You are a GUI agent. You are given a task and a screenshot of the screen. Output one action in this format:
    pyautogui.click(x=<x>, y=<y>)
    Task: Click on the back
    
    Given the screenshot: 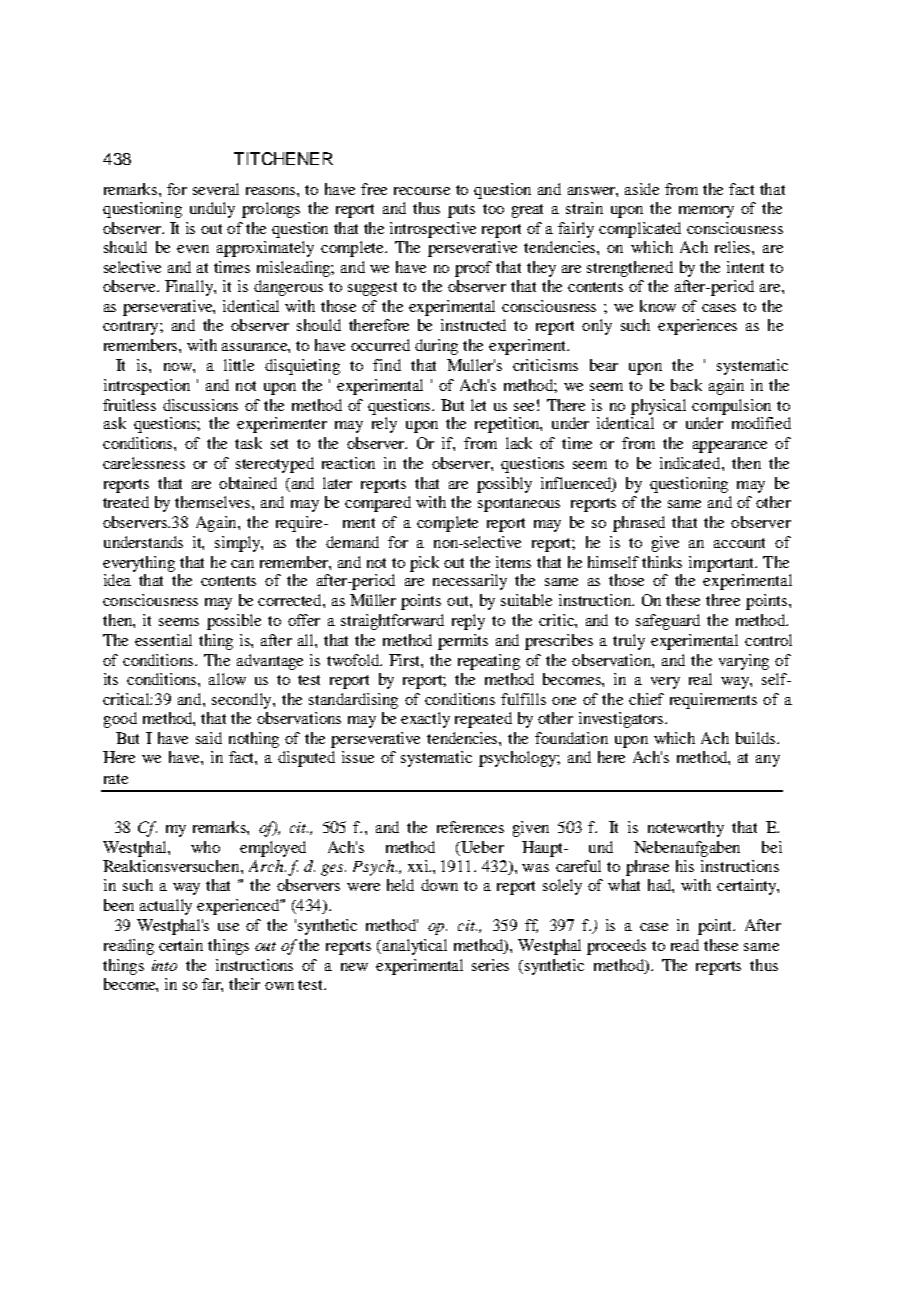 What is the action you would take?
    pyautogui.click(x=686, y=385)
